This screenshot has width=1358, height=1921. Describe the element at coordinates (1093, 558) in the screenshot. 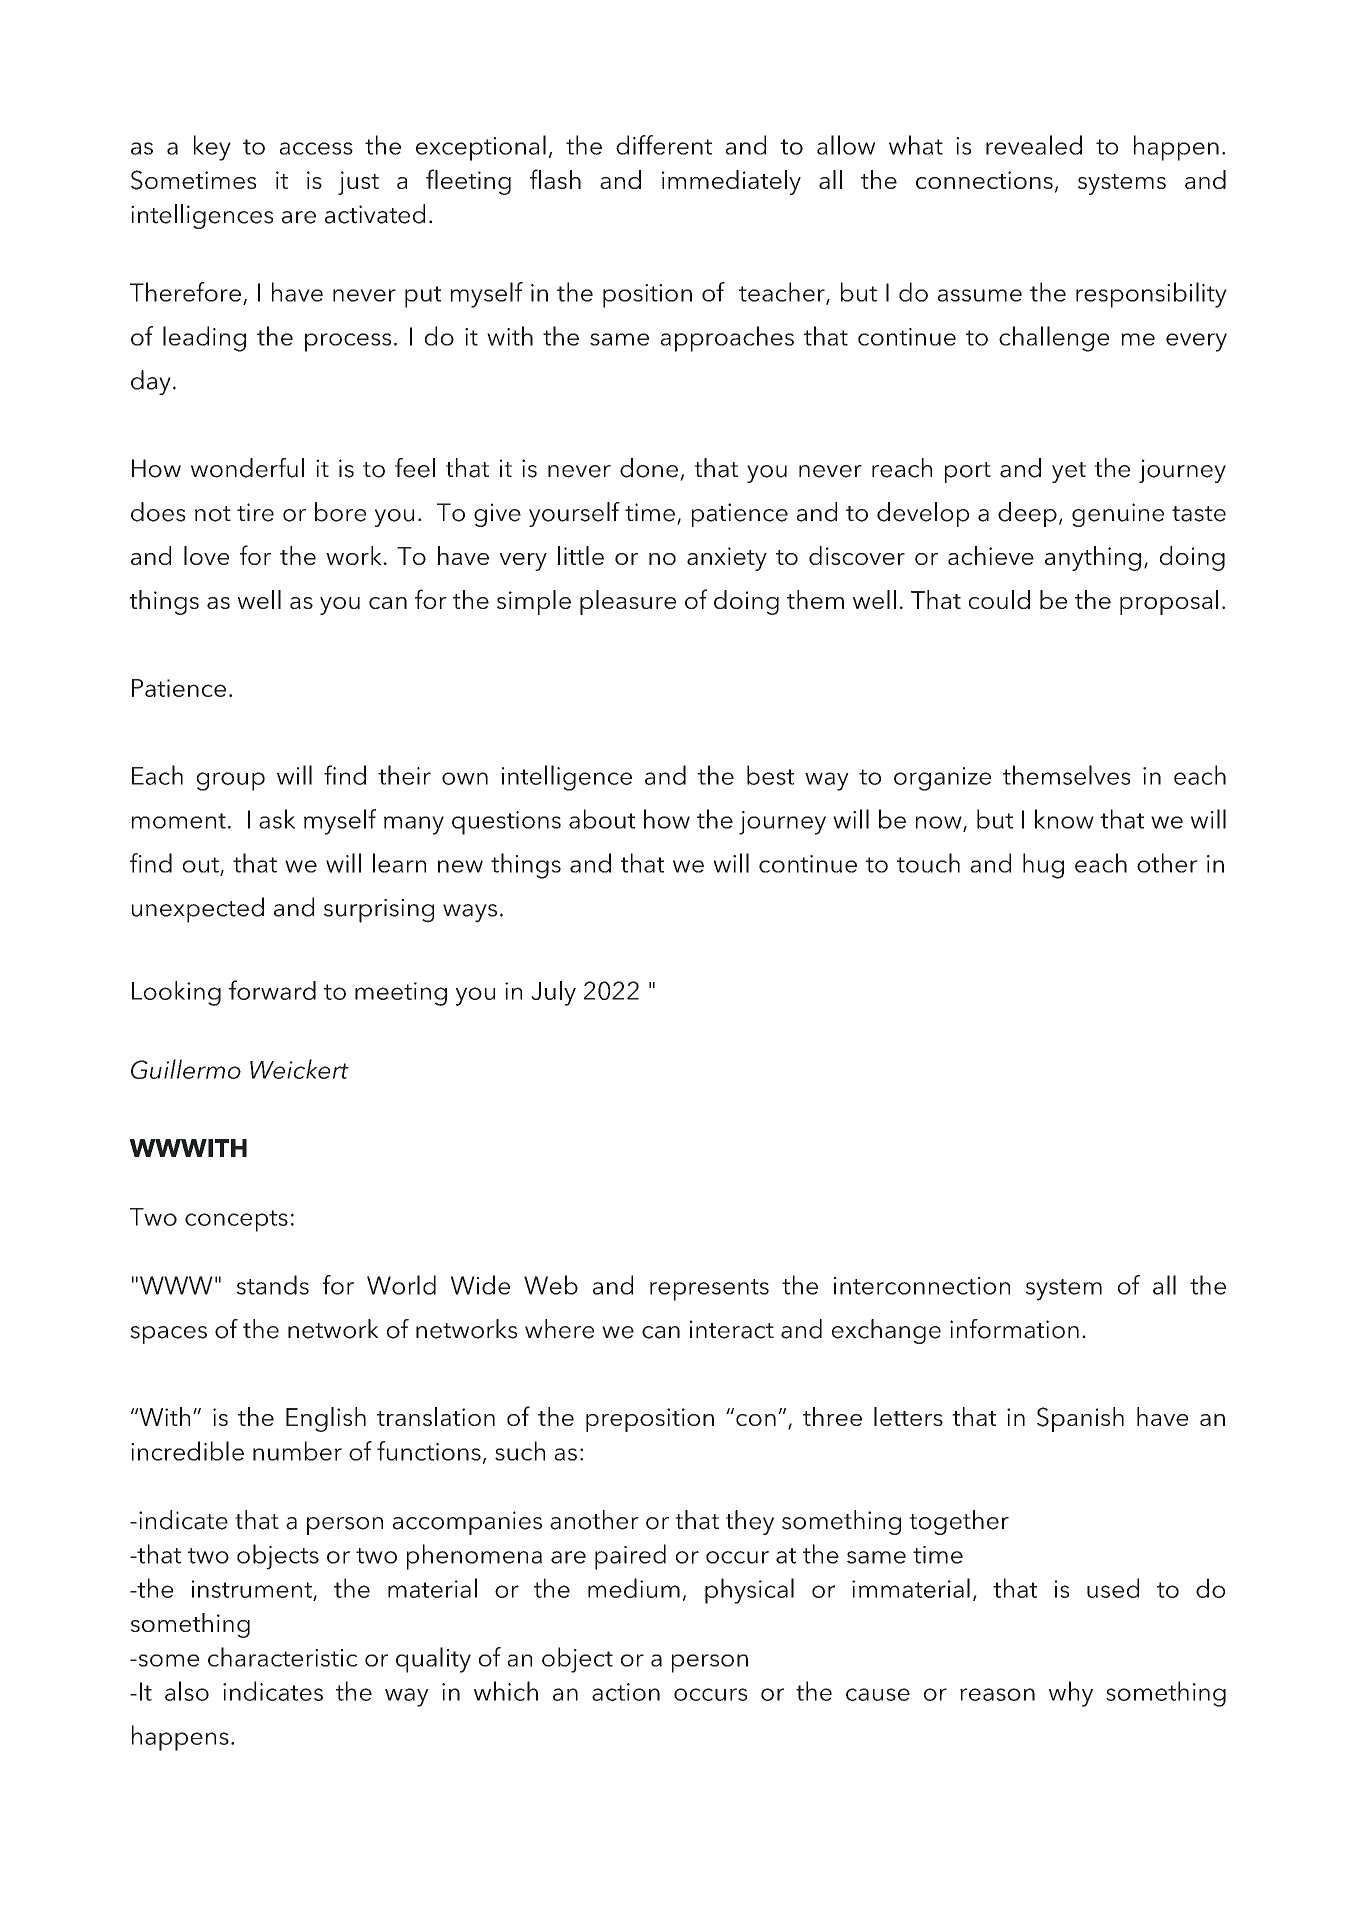

I see `anything` at that location.
